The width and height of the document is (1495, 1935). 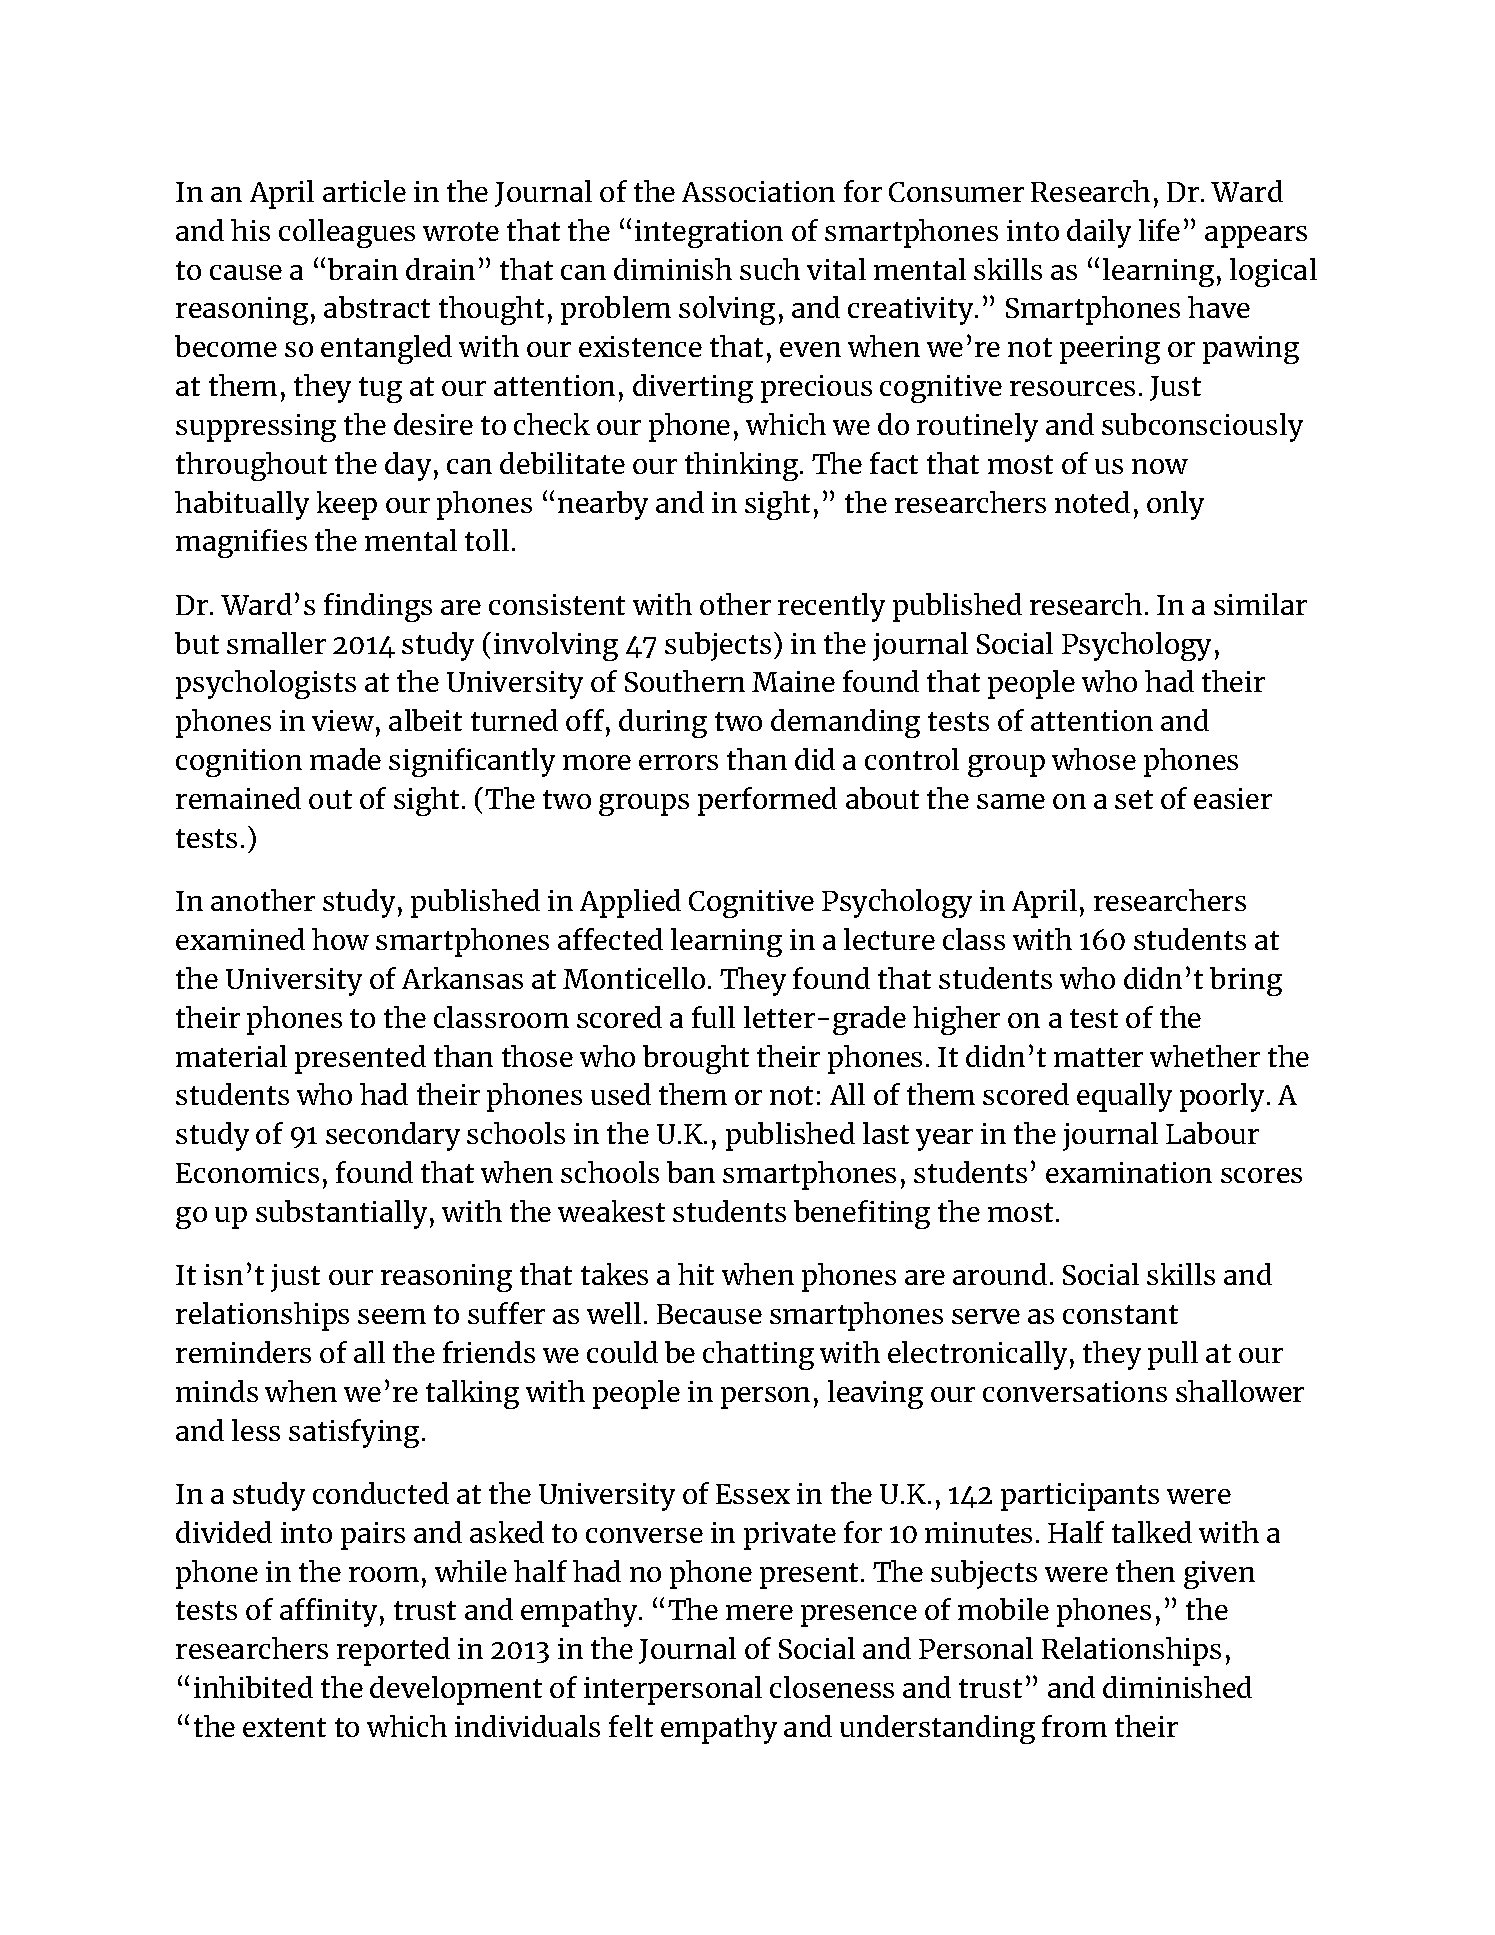 What do you see at coordinates (347, 233) in the document?
I see `colleagues` at bounding box center [347, 233].
